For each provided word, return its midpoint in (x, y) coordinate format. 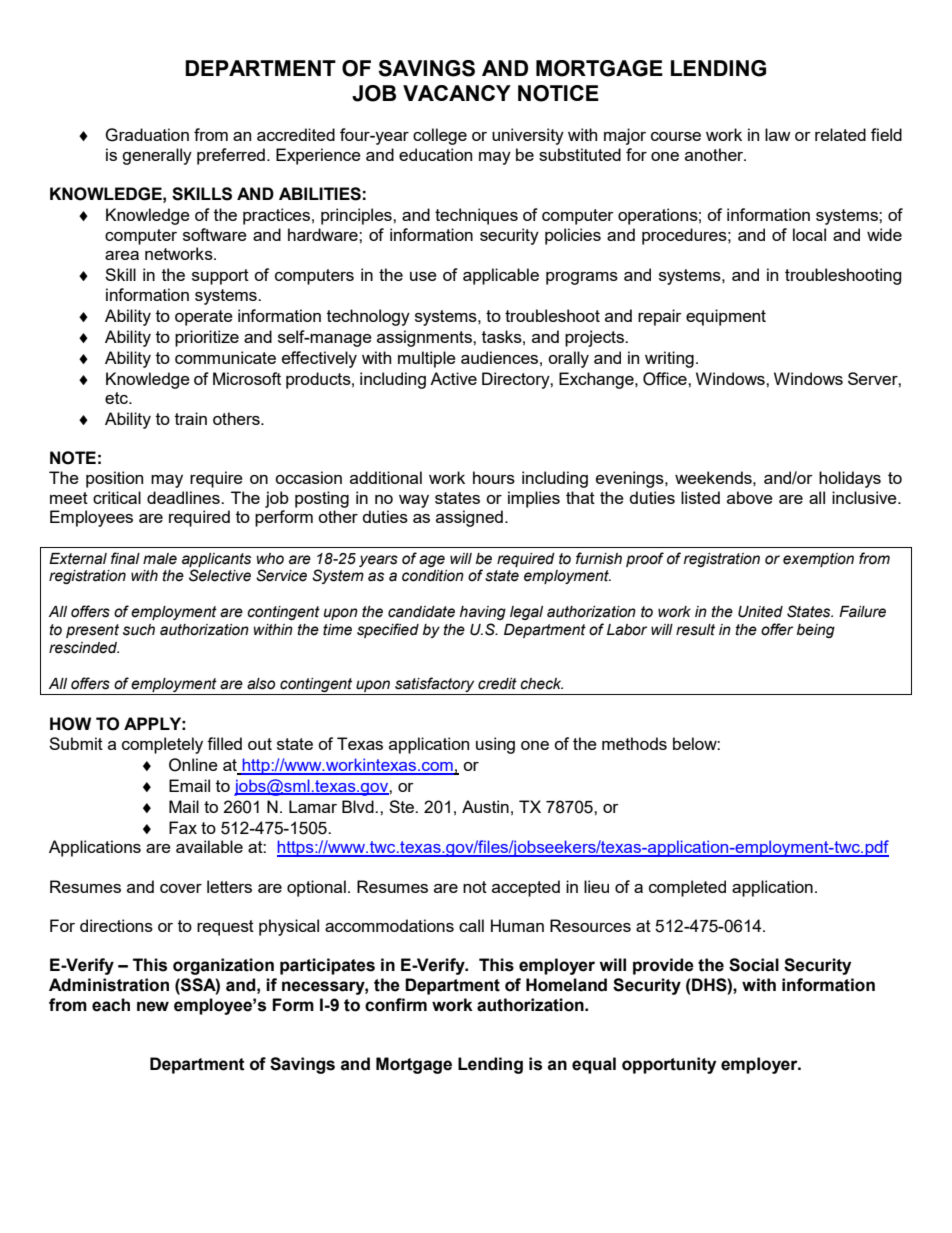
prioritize (207, 338)
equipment (726, 317)
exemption (818, 560)
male (160, 559)
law (778, 134)
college (440, 136)
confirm (396, 1005)
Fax (183, 827)
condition (433, 576)
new (153, 1006)
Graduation (147, 135)
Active (453, 378)
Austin (485, 806)
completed (687, 888)
